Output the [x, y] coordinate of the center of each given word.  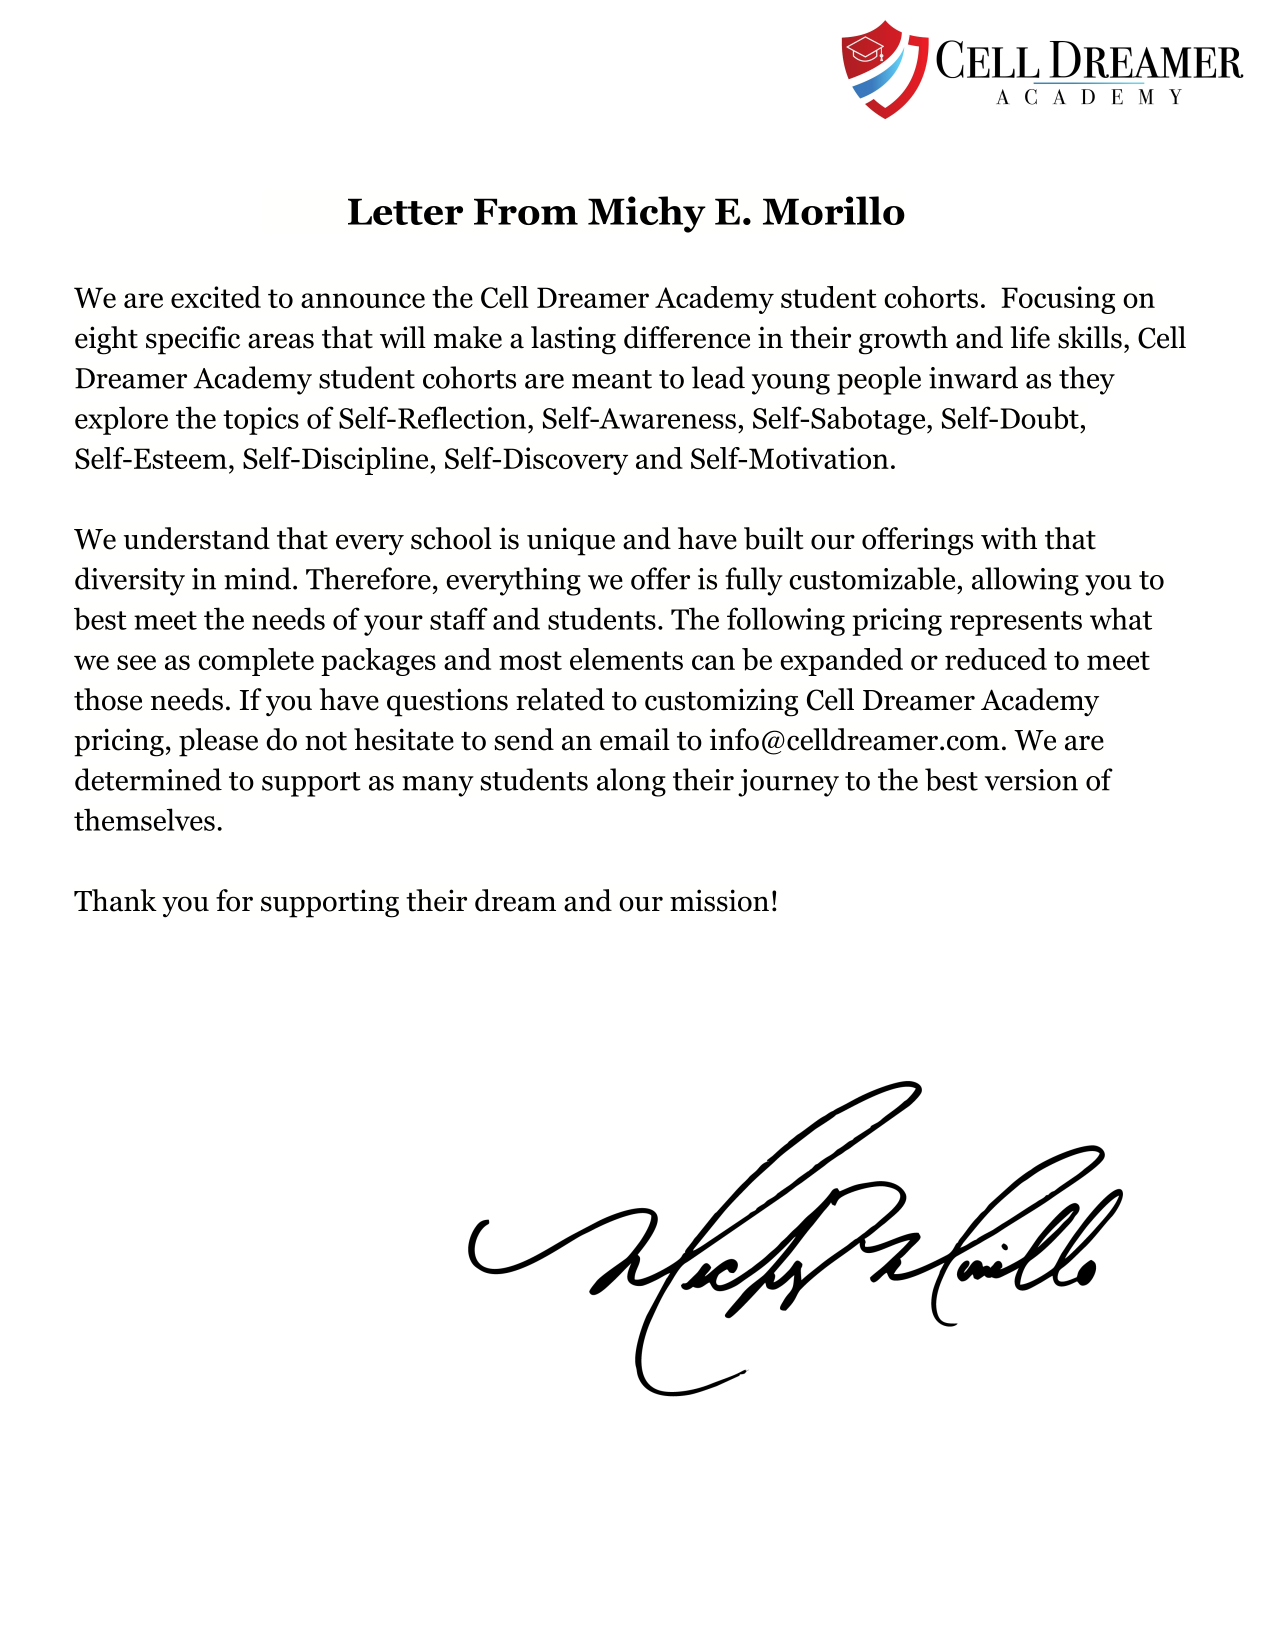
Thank [115, 900]
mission [719, 900]
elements [626, 659]
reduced [996, 659]
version [1031, 780]
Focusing [1058, 300]
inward [973, 377]
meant [612, 379]
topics [261, 421]
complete [256, 662]
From [526, 211]
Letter [405, 211]
